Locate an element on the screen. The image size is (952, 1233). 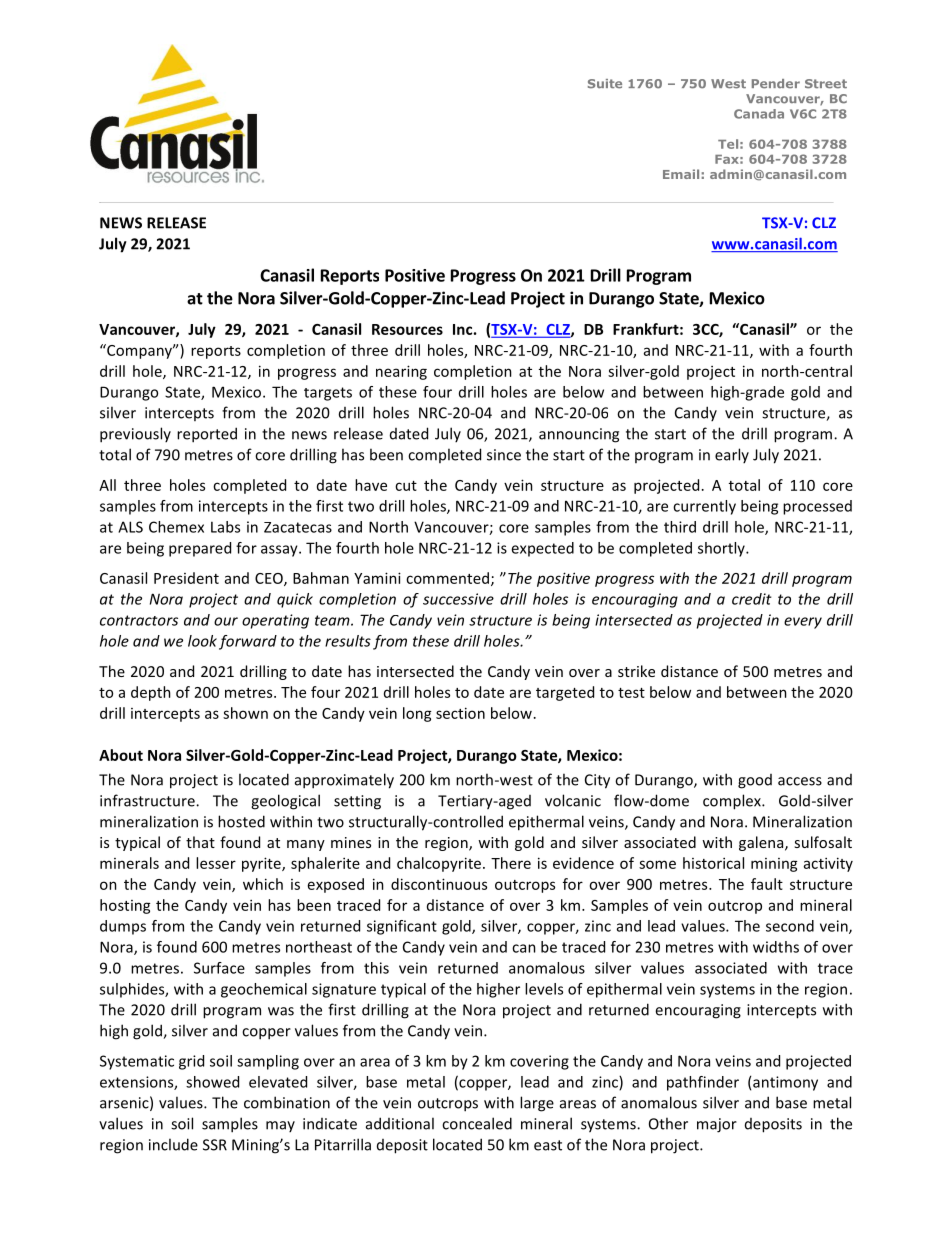
Resources is located at coordinates (407, 329).
